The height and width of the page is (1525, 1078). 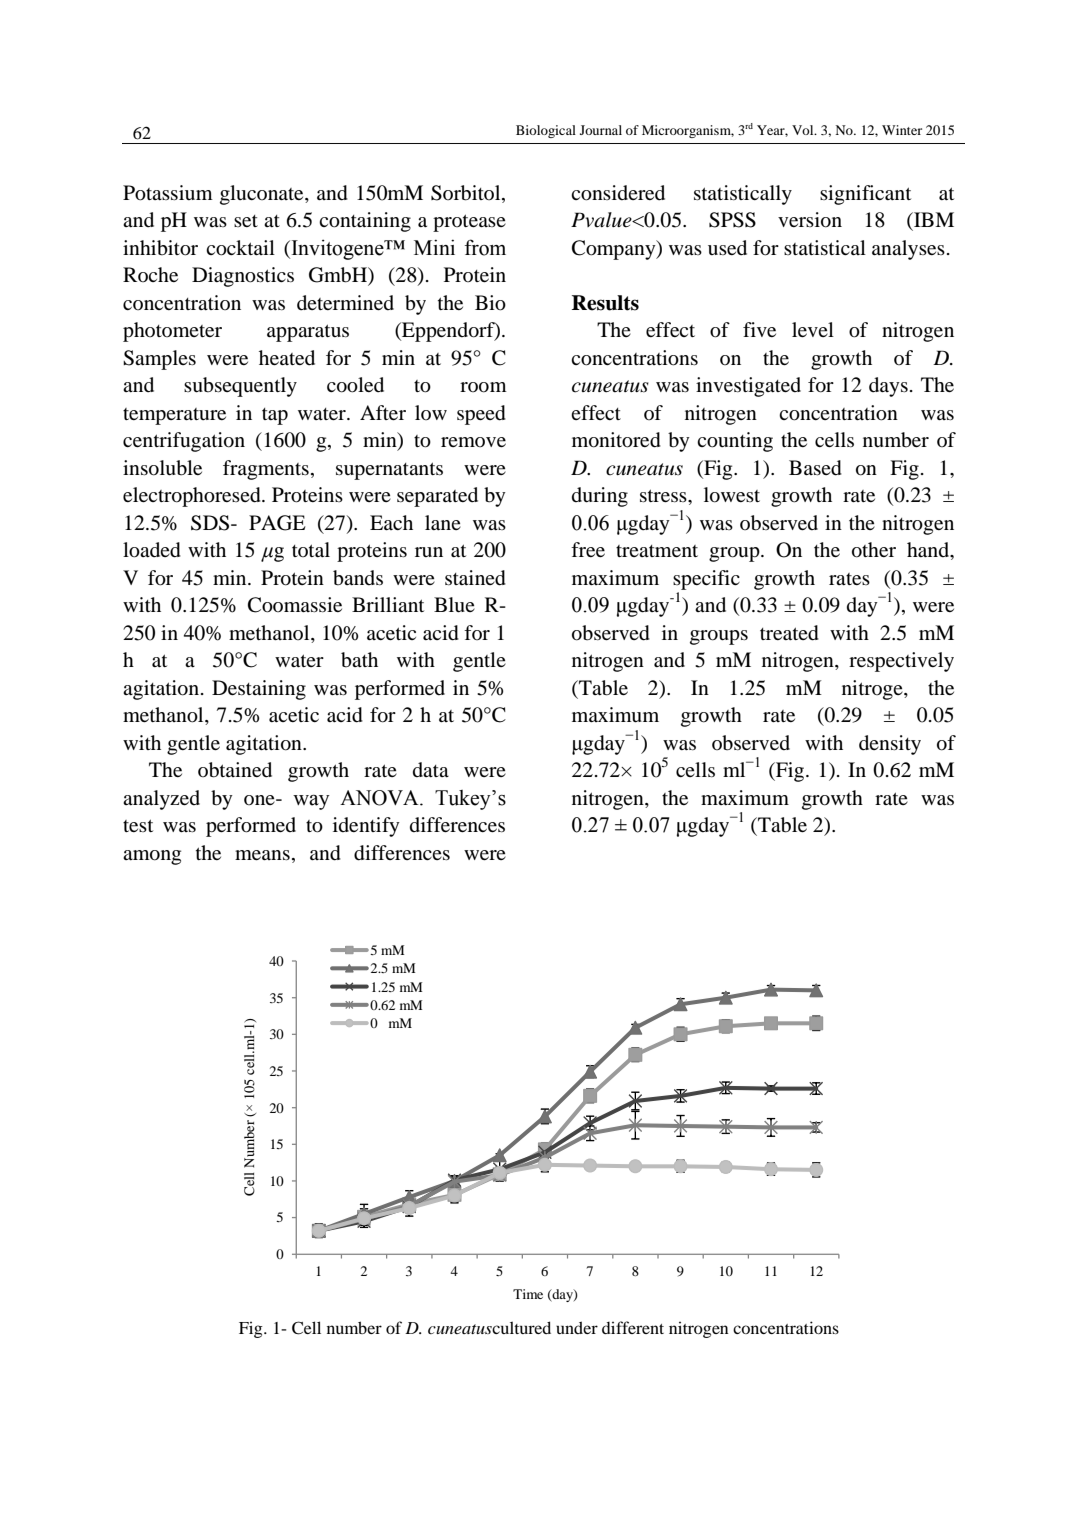 I want to click on obtained, so click(x=235, y=770).
